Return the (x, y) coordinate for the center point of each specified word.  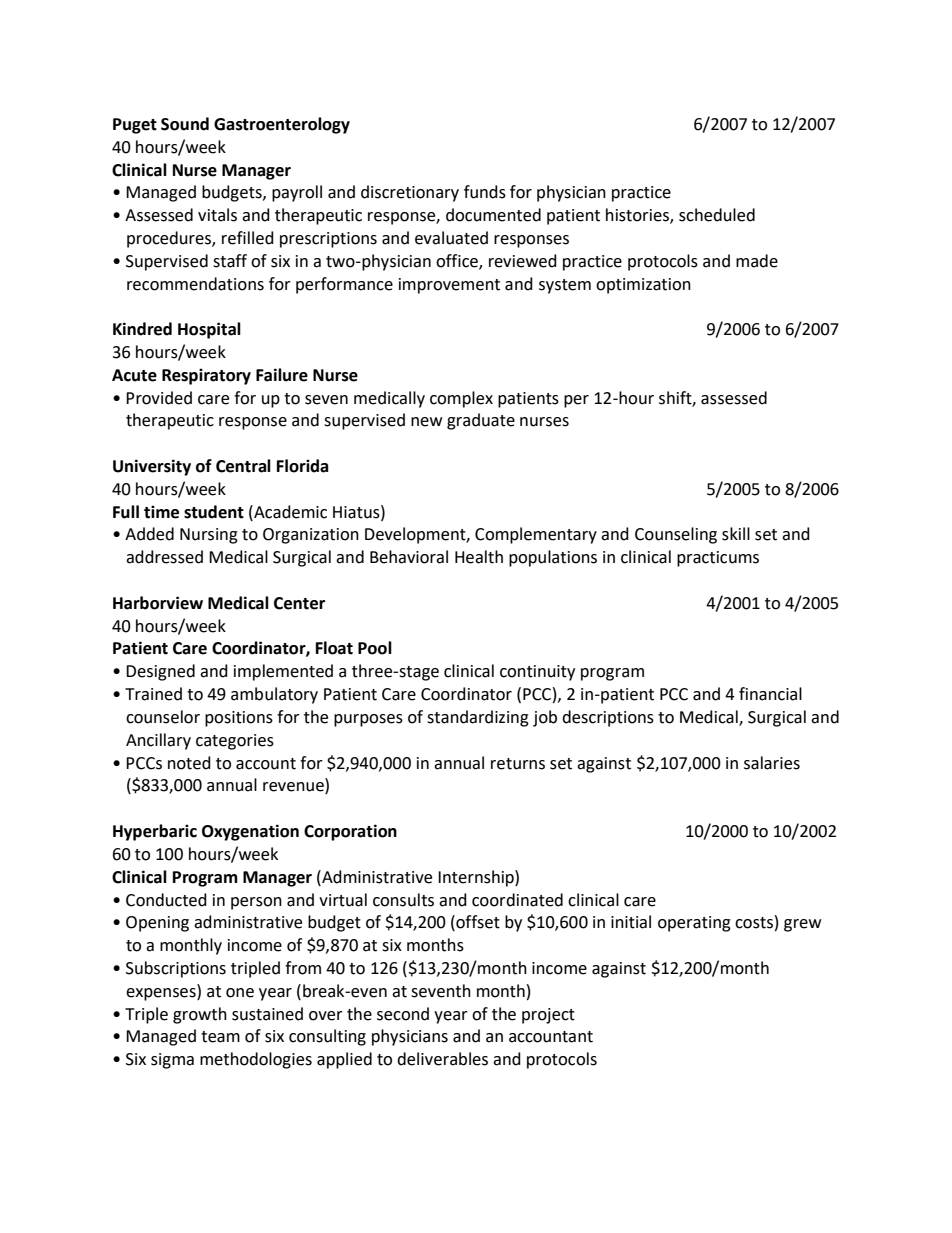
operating (694, 924)
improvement (449, 286)
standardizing (478, 718)
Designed (160, 672)
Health (479, 557)
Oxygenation (250, 832)
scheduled (717, 215)
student (214, 512)
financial (770, 694)
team (220, 1037)
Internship (477, 878)
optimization (643, 286)
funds (485, 192)
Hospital (209, 330)
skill (736, 534)
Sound (185, 124)
